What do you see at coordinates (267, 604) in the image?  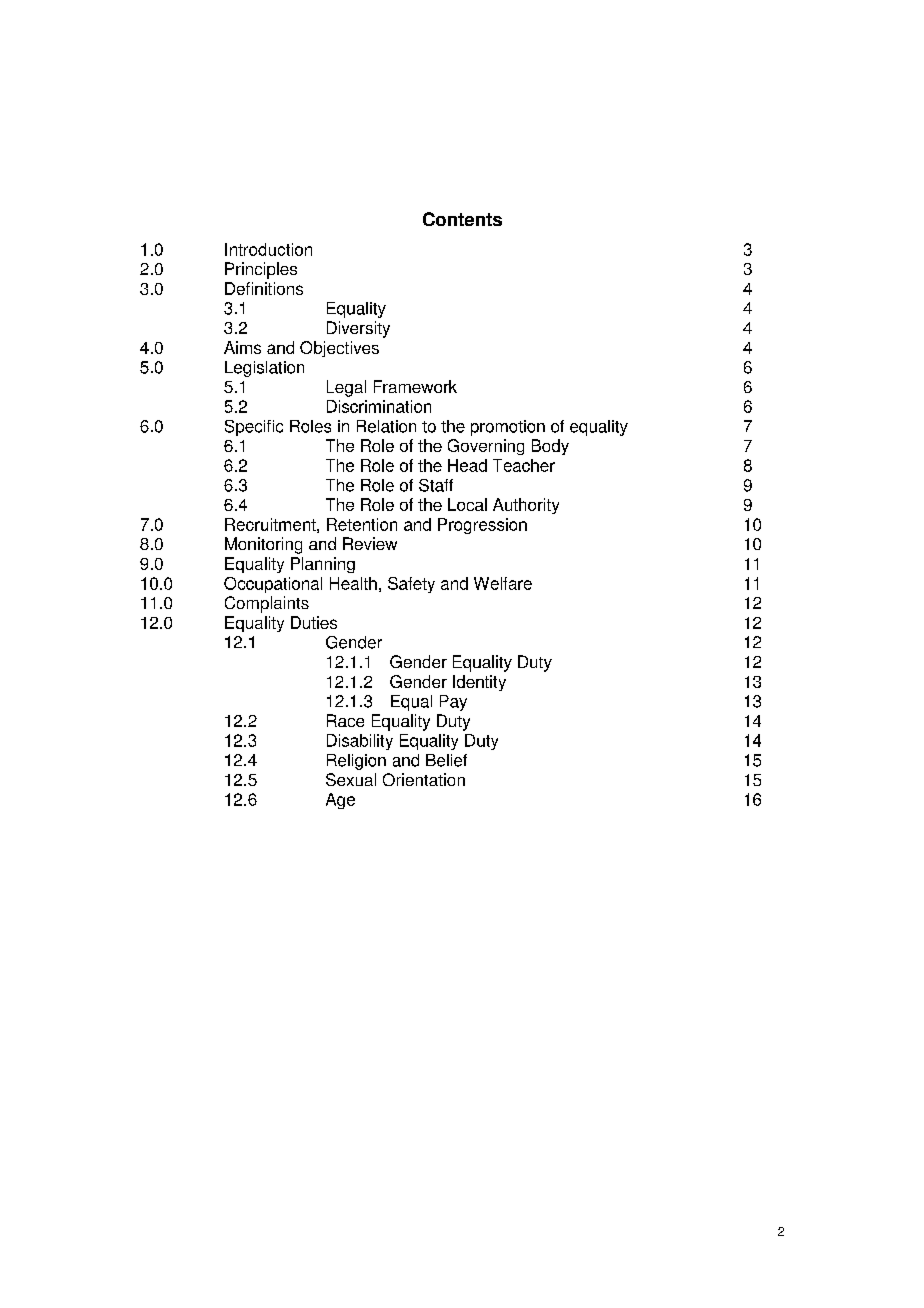 I see `Complaints` at bounding box center [267, 604].
